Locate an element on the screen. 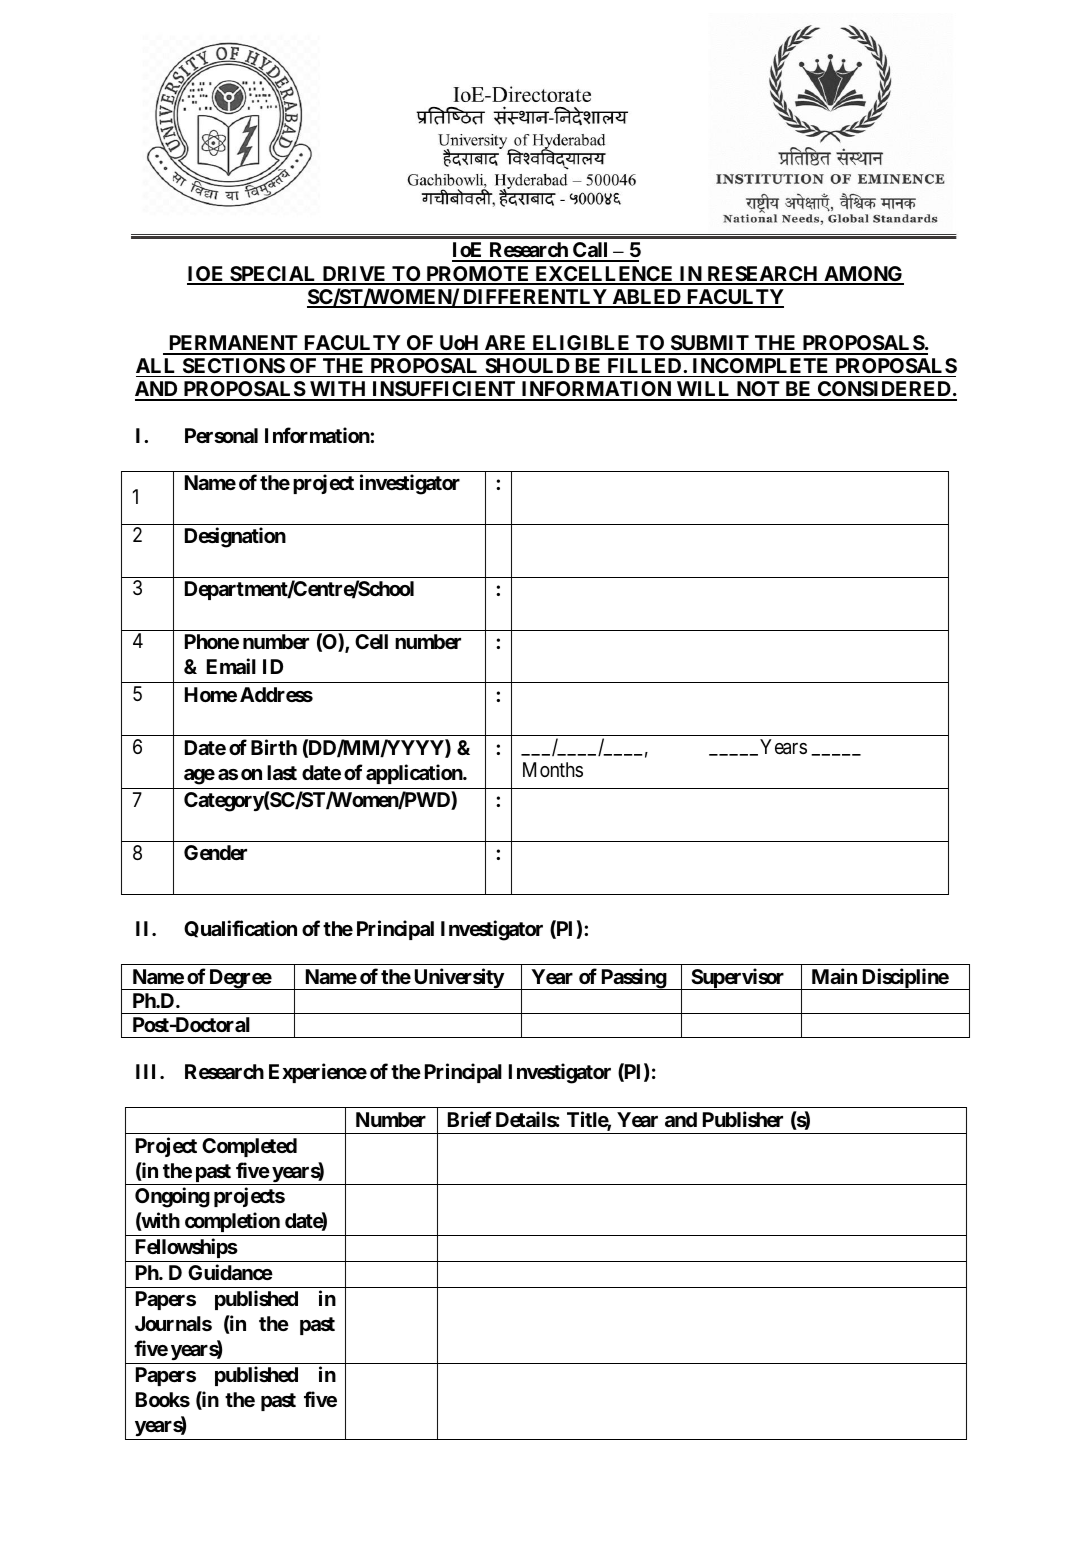  Main is located at coordinates (834, 976).
